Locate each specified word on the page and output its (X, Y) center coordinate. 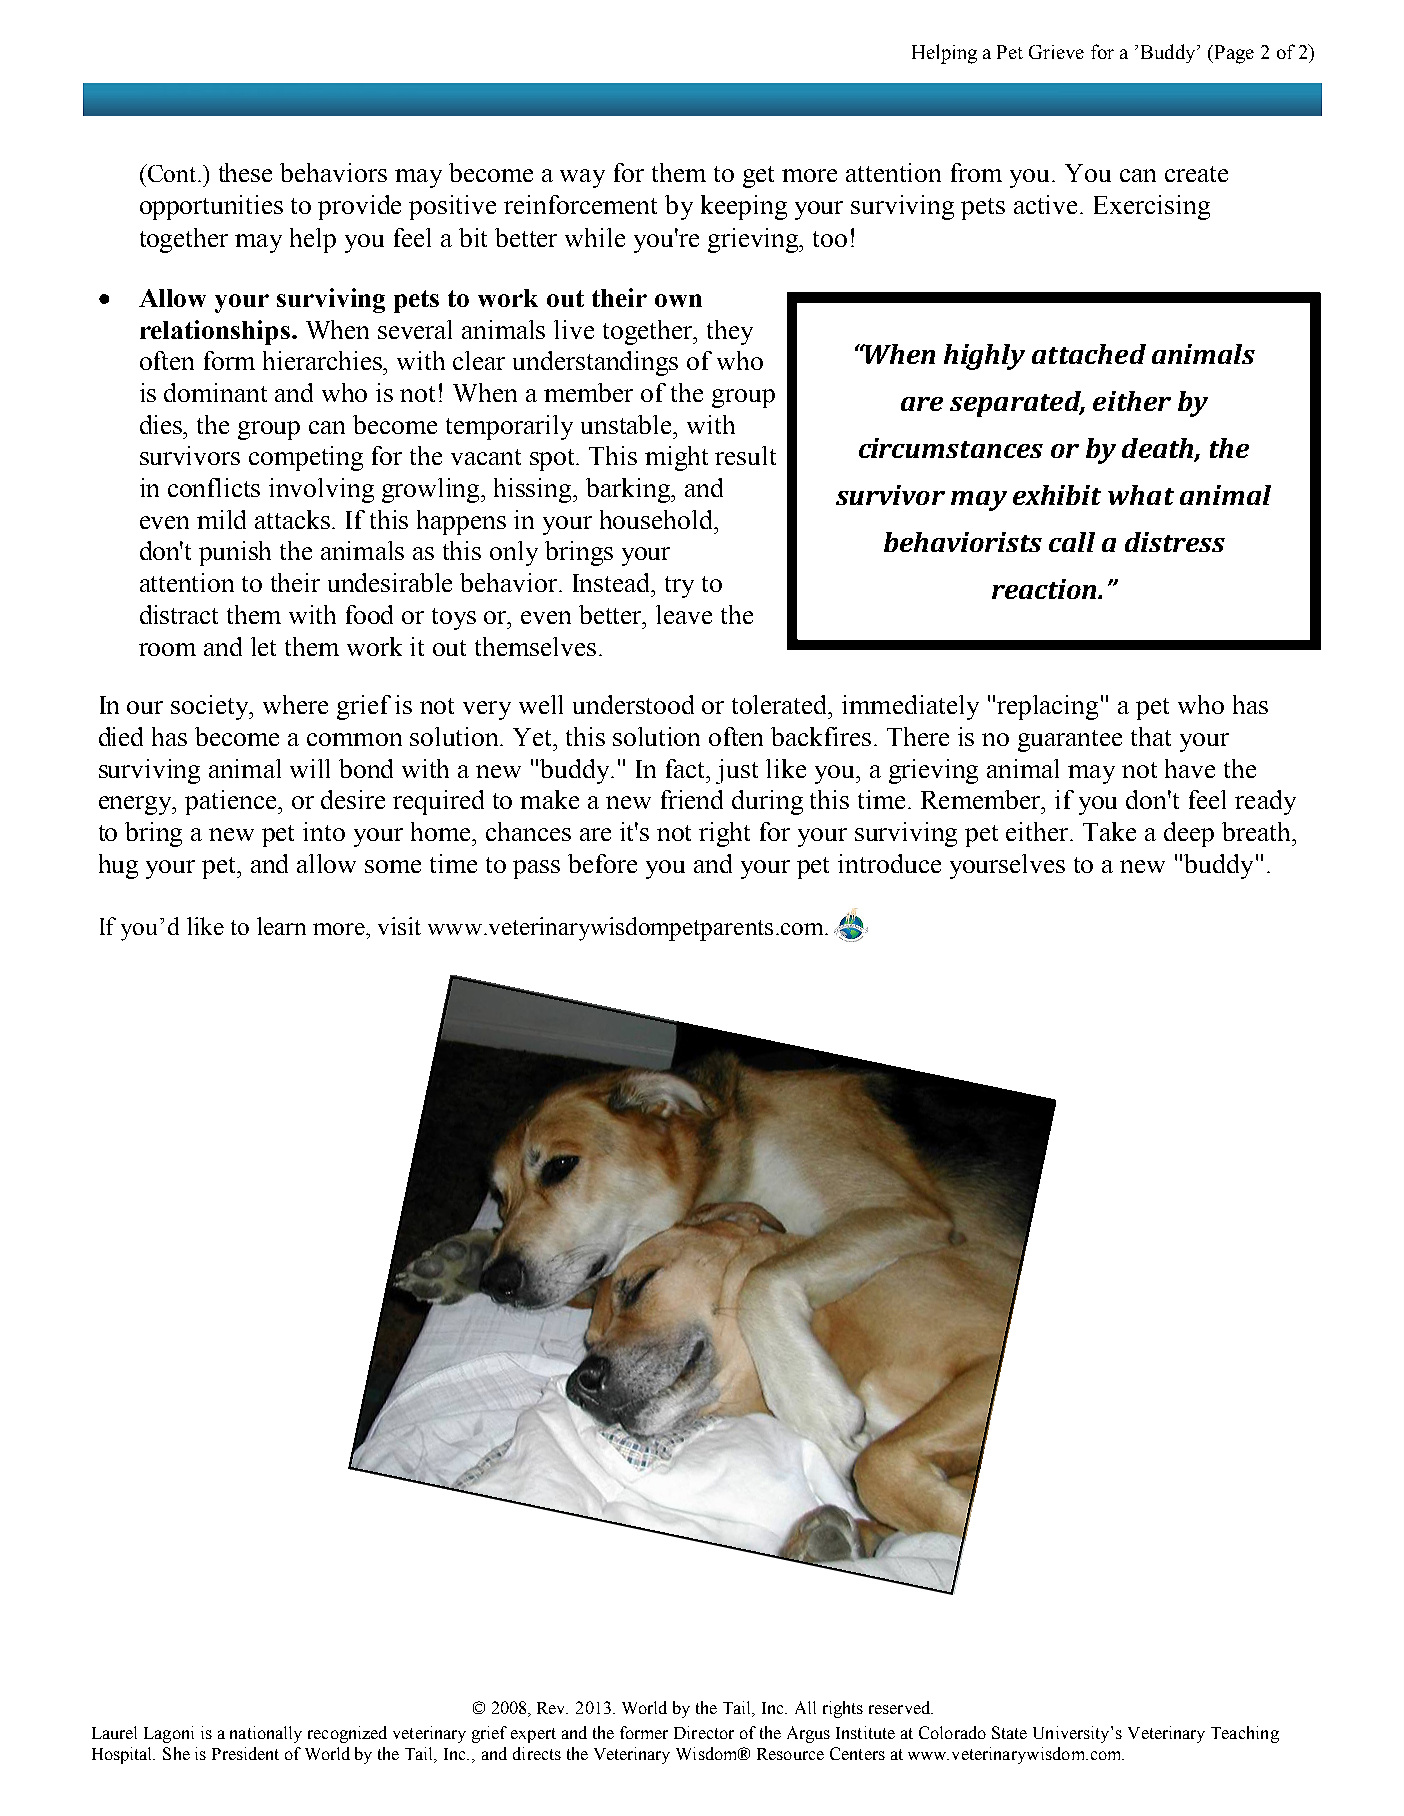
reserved (901, 1707)
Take (1109, 831)
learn (281, 926)
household (658, 519)
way (582, 178)
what (1141, 495)
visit (399, 926)
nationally (266, 1734)
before (602, 863)
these (245, 172)
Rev (552, 1708)
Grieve (1056, 52)
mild (221, 519)
